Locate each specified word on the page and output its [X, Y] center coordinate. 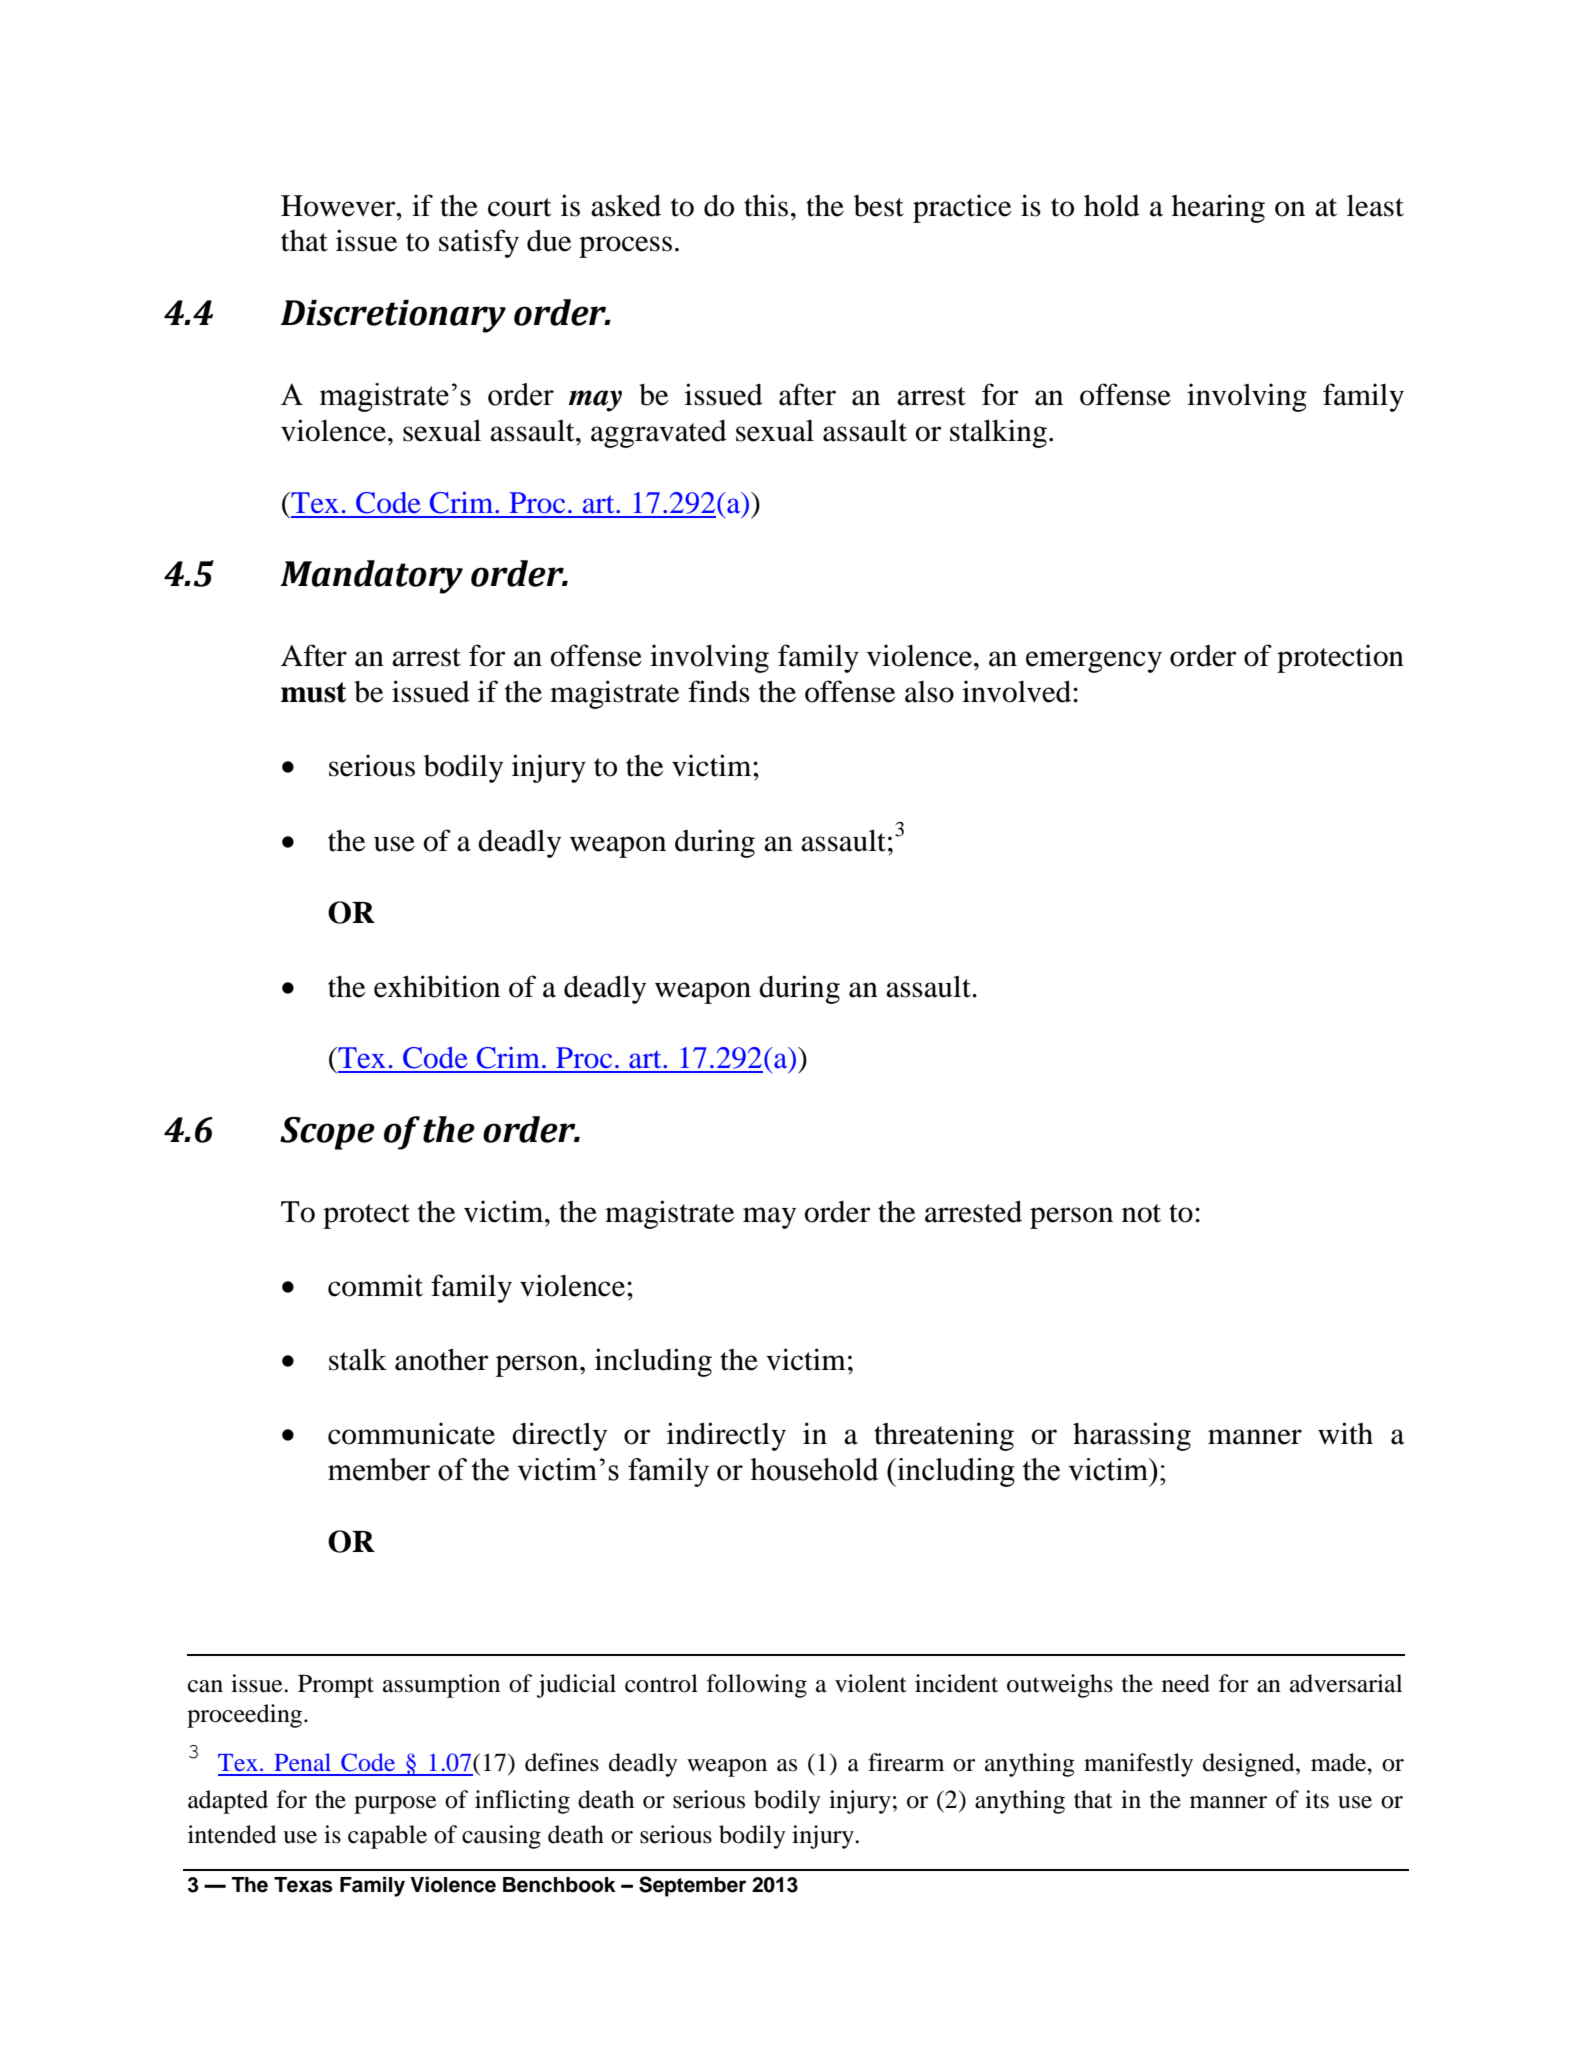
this [766, 205]
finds [719, 691]
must [313, 692]
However [339, 206]
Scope [327, 1133]
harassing [1132, 1436]
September [692, 1886]
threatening [944, 1436]
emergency [1094, 662]
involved [1018, 691]
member [379, 1469]
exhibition [437, 986]
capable [387, 1837]
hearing [1218, 208]
